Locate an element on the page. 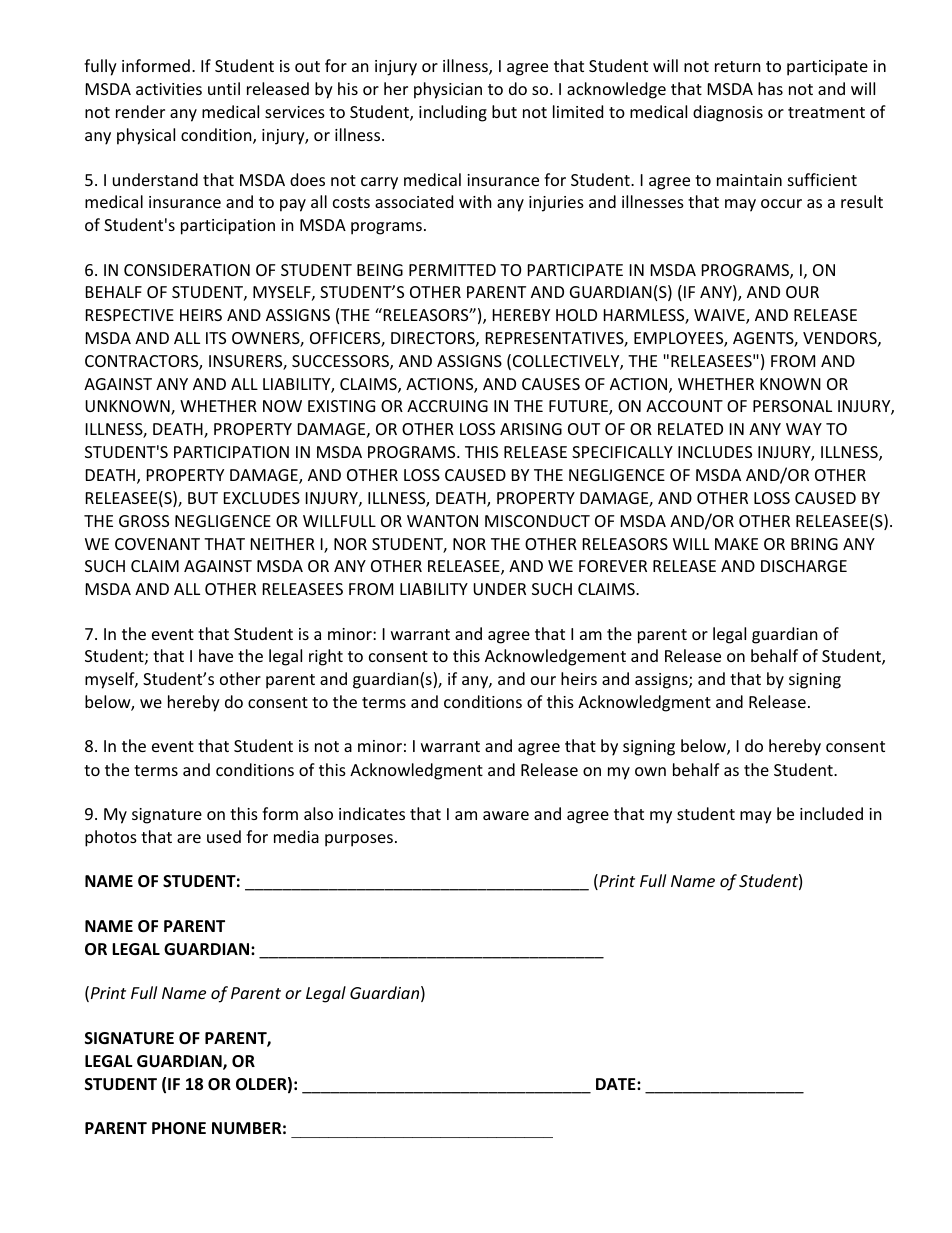 The height and width of the page is (1233, 952). included is located at coordinates (831, 813).
